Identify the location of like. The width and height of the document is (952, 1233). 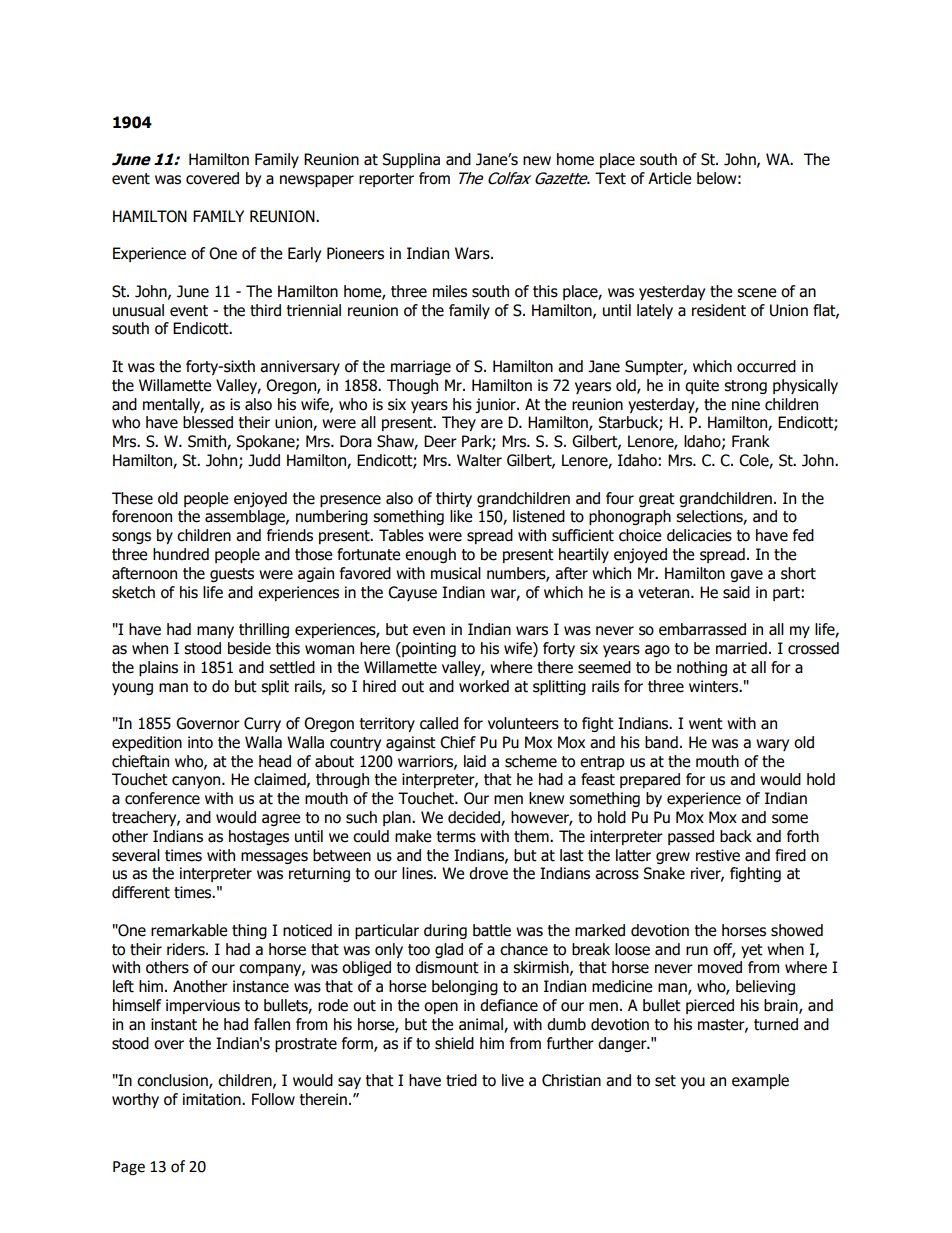
(461, 516).
